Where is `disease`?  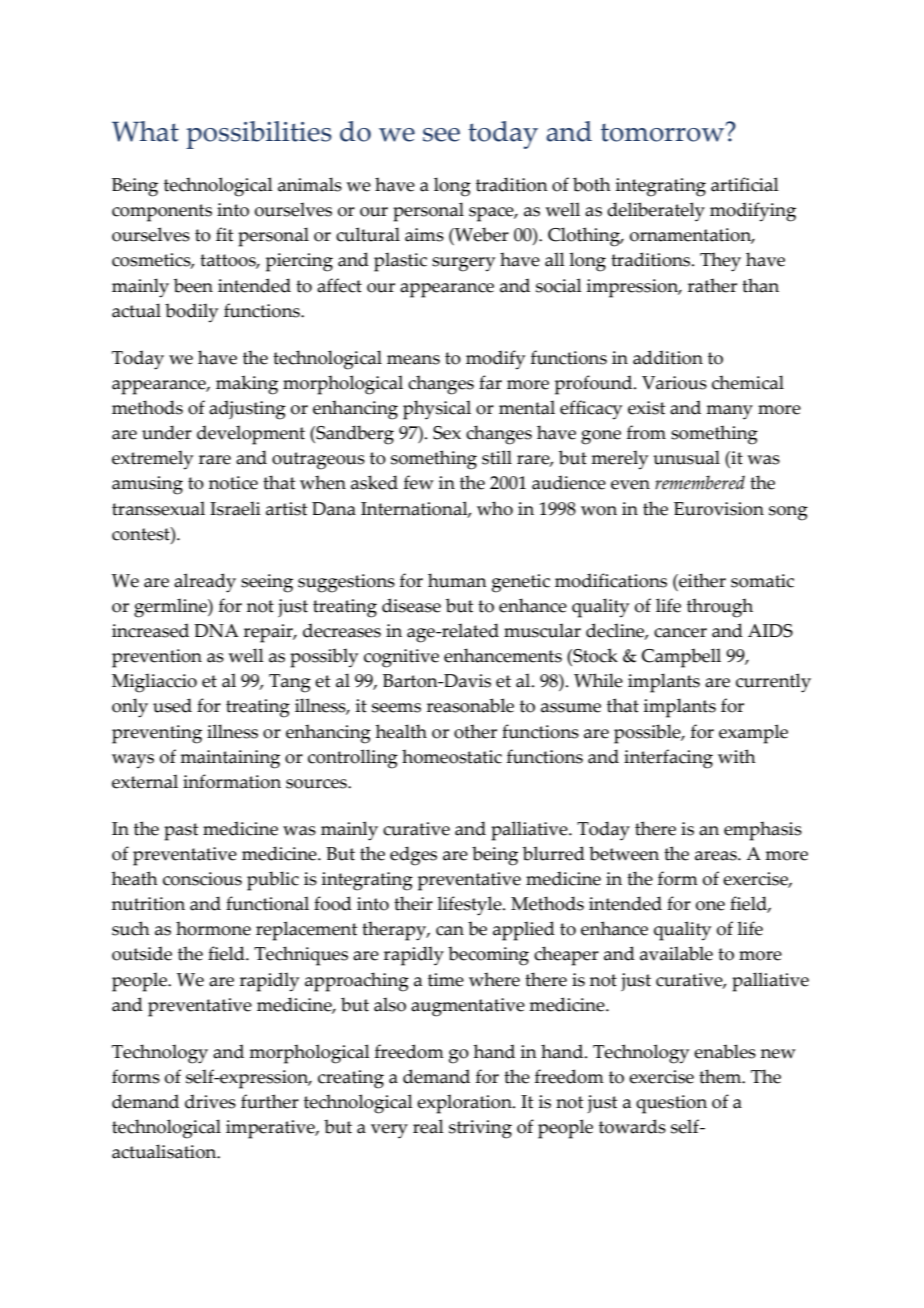 disease is located at coordinates (411, 605).
